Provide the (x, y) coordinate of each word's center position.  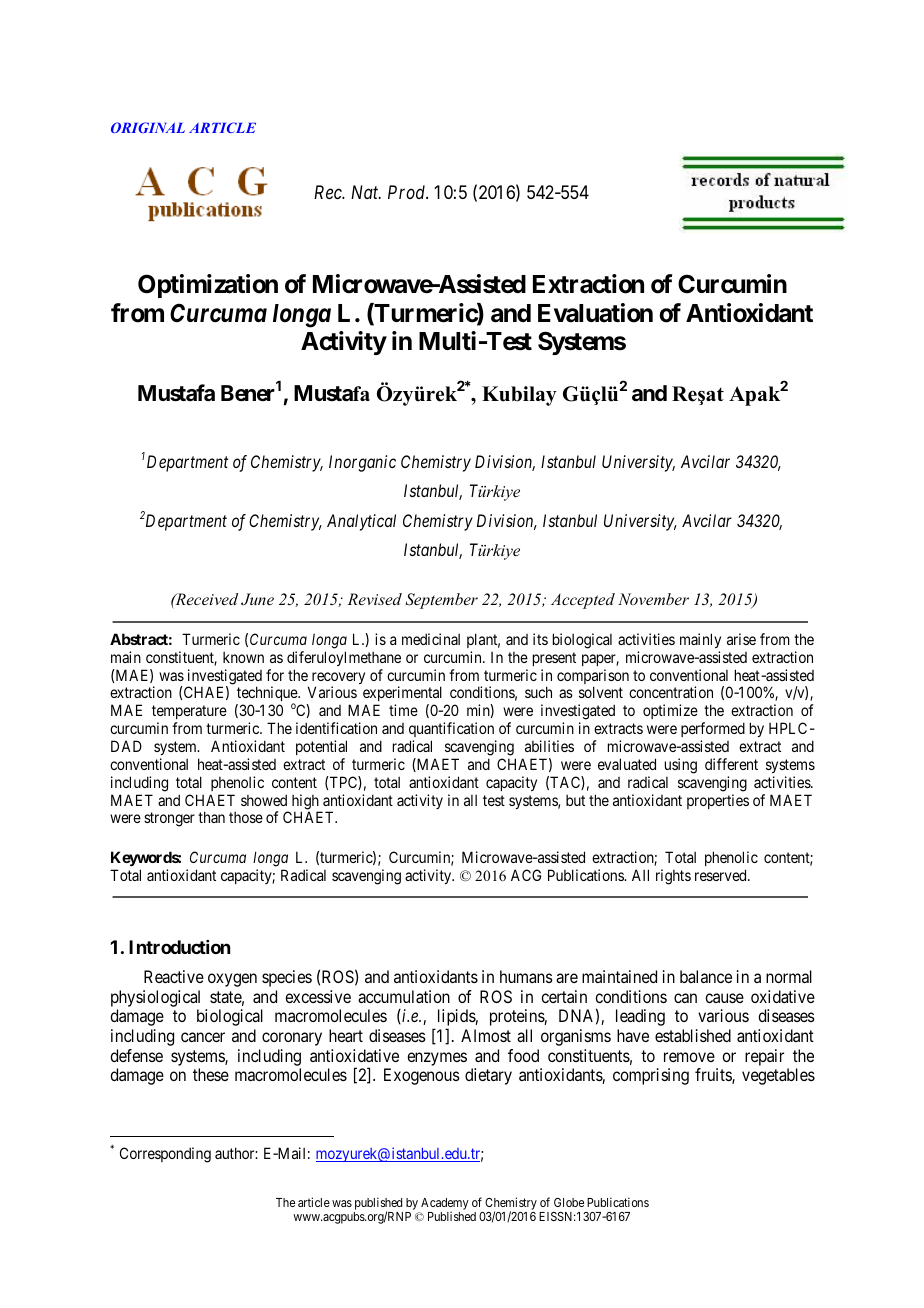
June (257, 599)
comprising (651, 1076)
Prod (408, 192)
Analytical (361, 522)
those (246, 817)
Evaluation (595, 313)
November (653, 599)
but (575, 800)
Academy (445, 1204)
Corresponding (165, 1155)
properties (718, 801)
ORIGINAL (148, 127)
